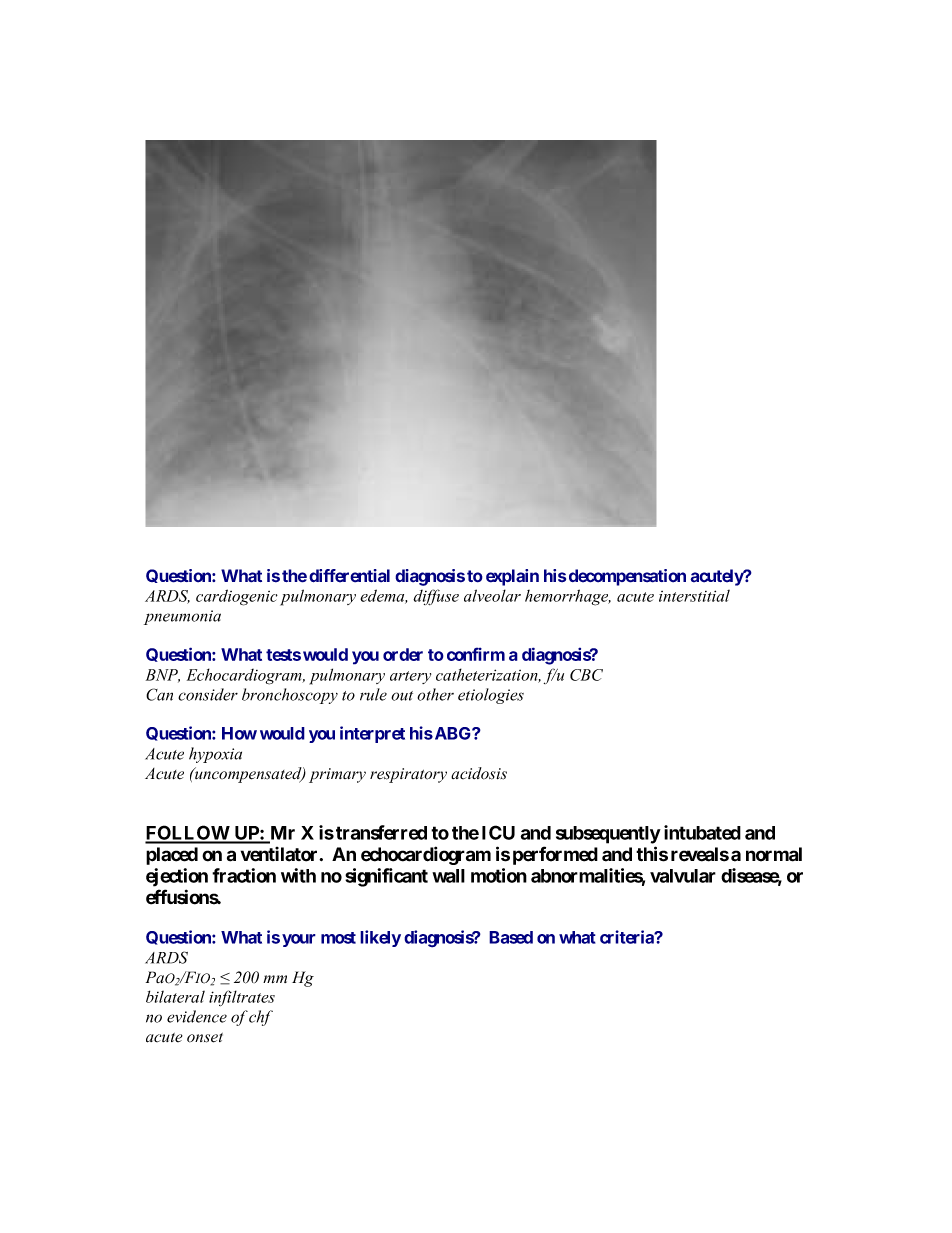  I want to click on likely, so click(380, 938).
